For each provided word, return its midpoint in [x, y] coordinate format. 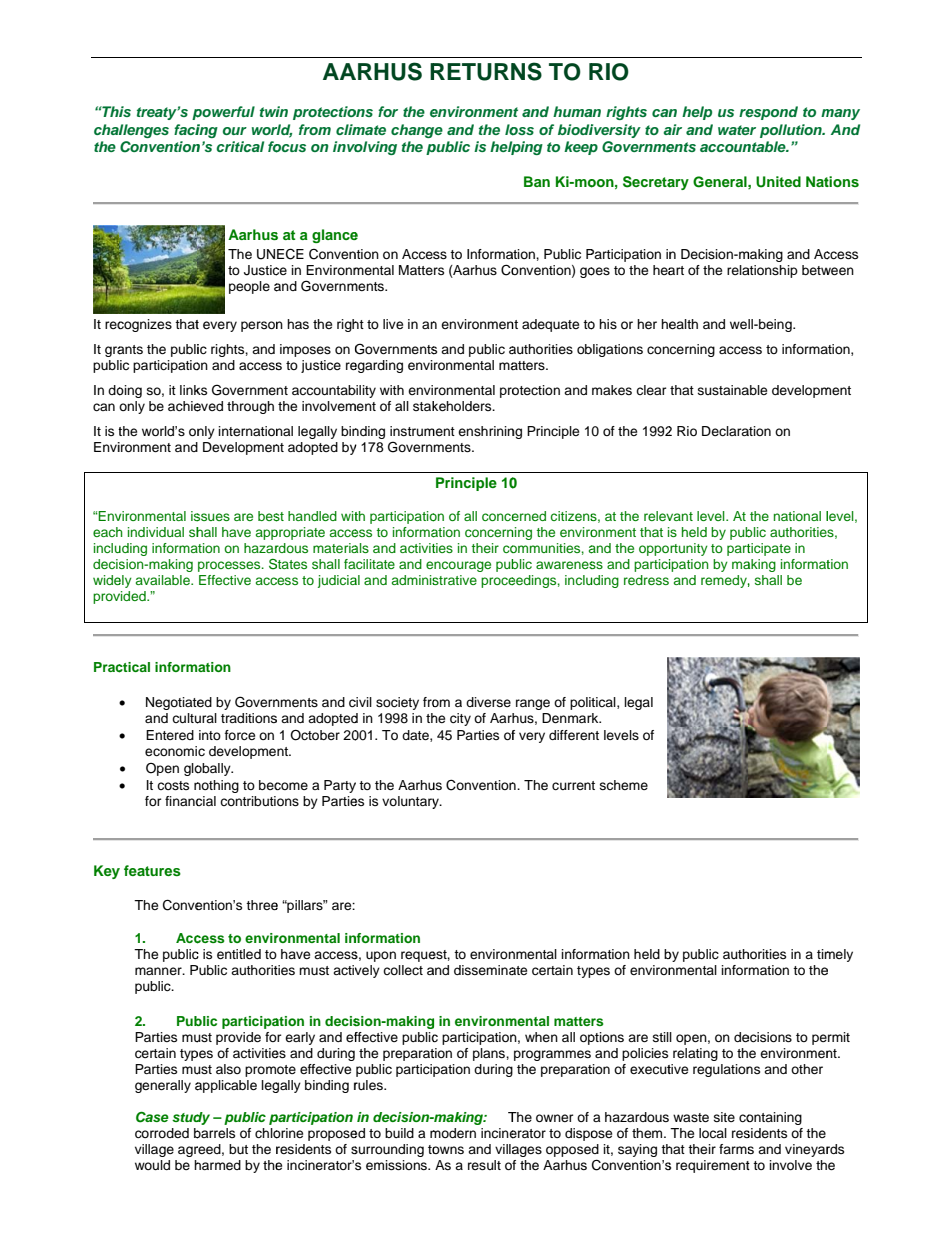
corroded [162, 1133]
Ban [537, 181]
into [210, 735]
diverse [488, 702]
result [484, 1165]
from [315, 129]
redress [646, 580]
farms [736, 1149]
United [778, 182]
